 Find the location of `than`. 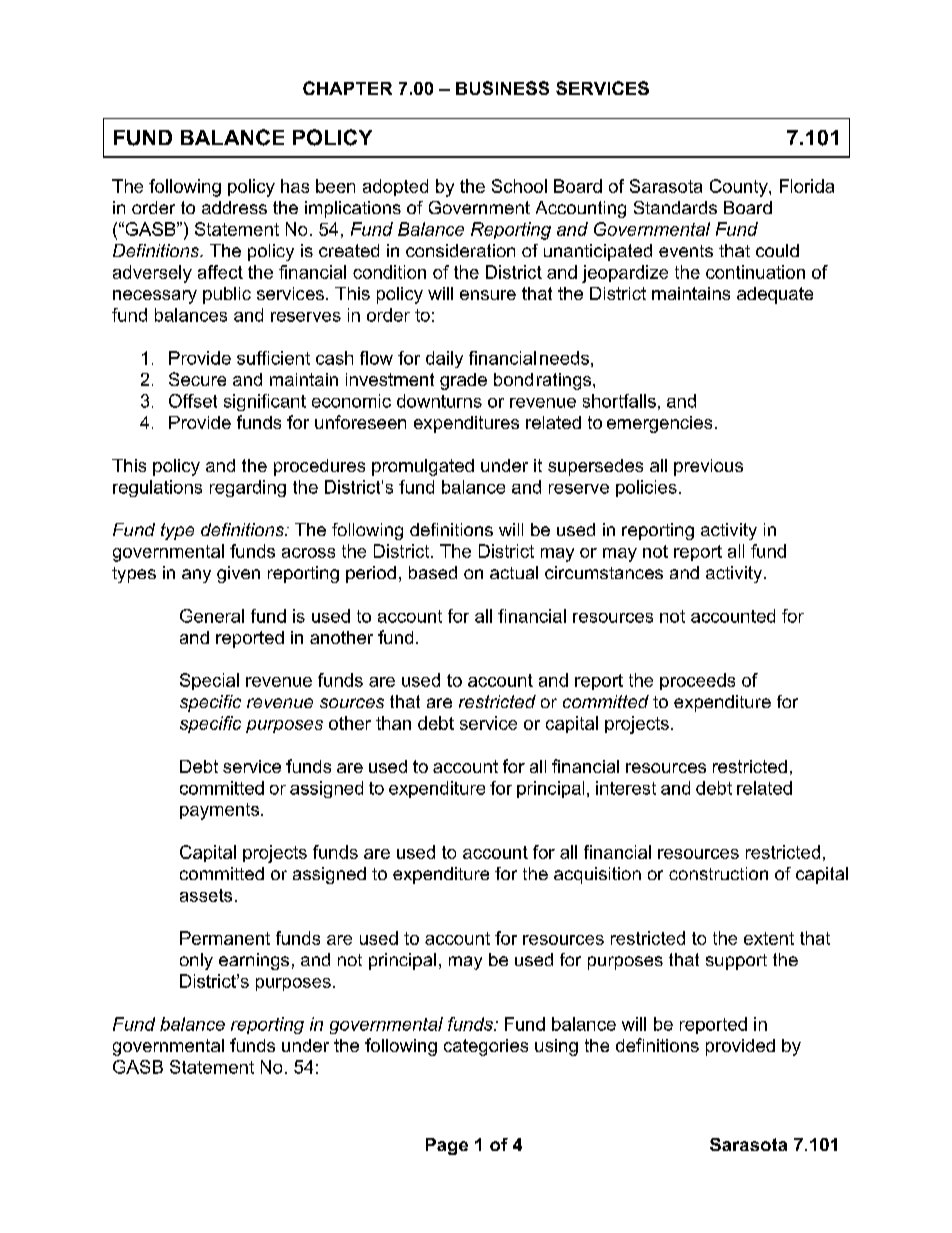

than is located at coordinates (393, 723).
